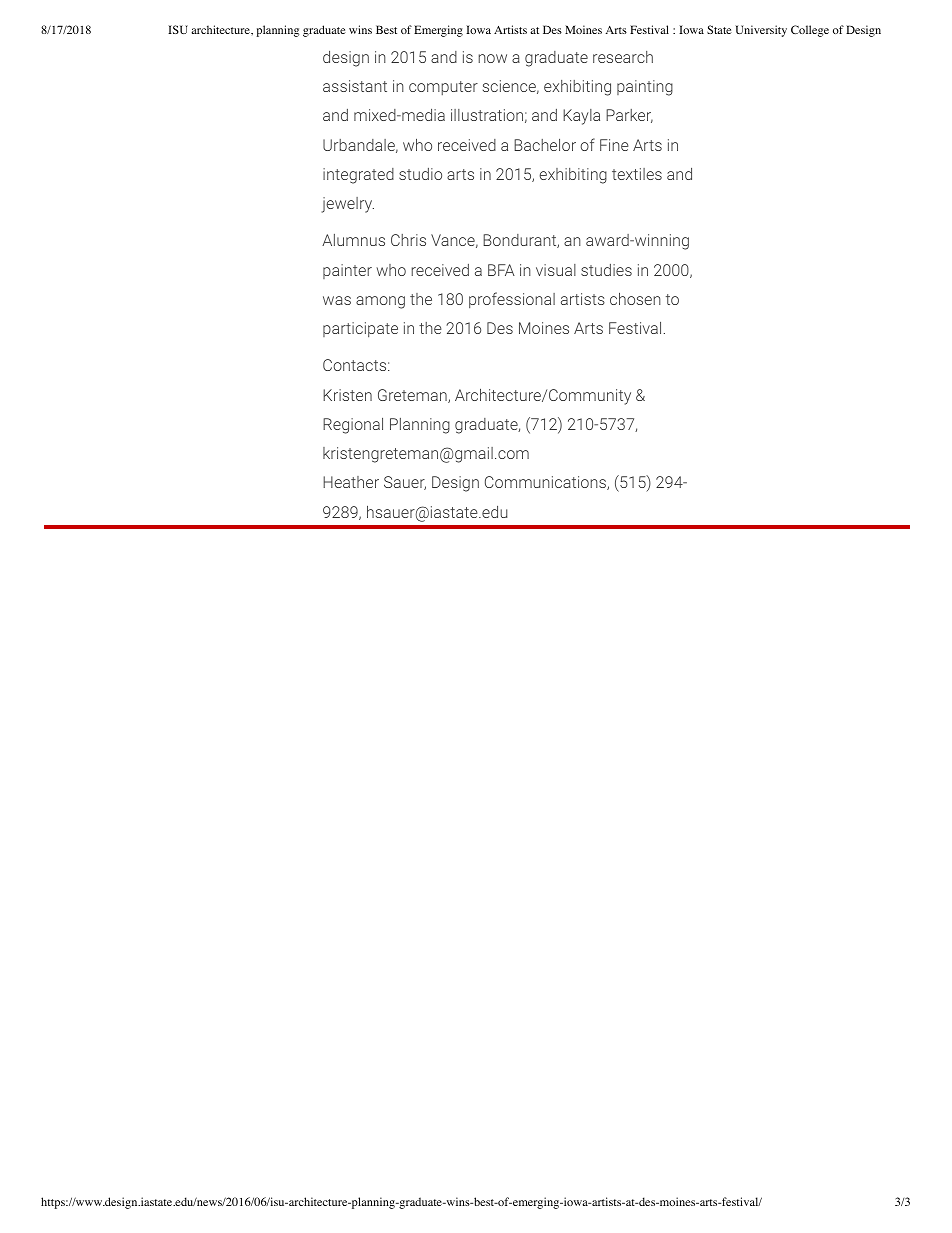  Describe the element at coordinates (408, 240) in the page. I see `Chris` at that location.
